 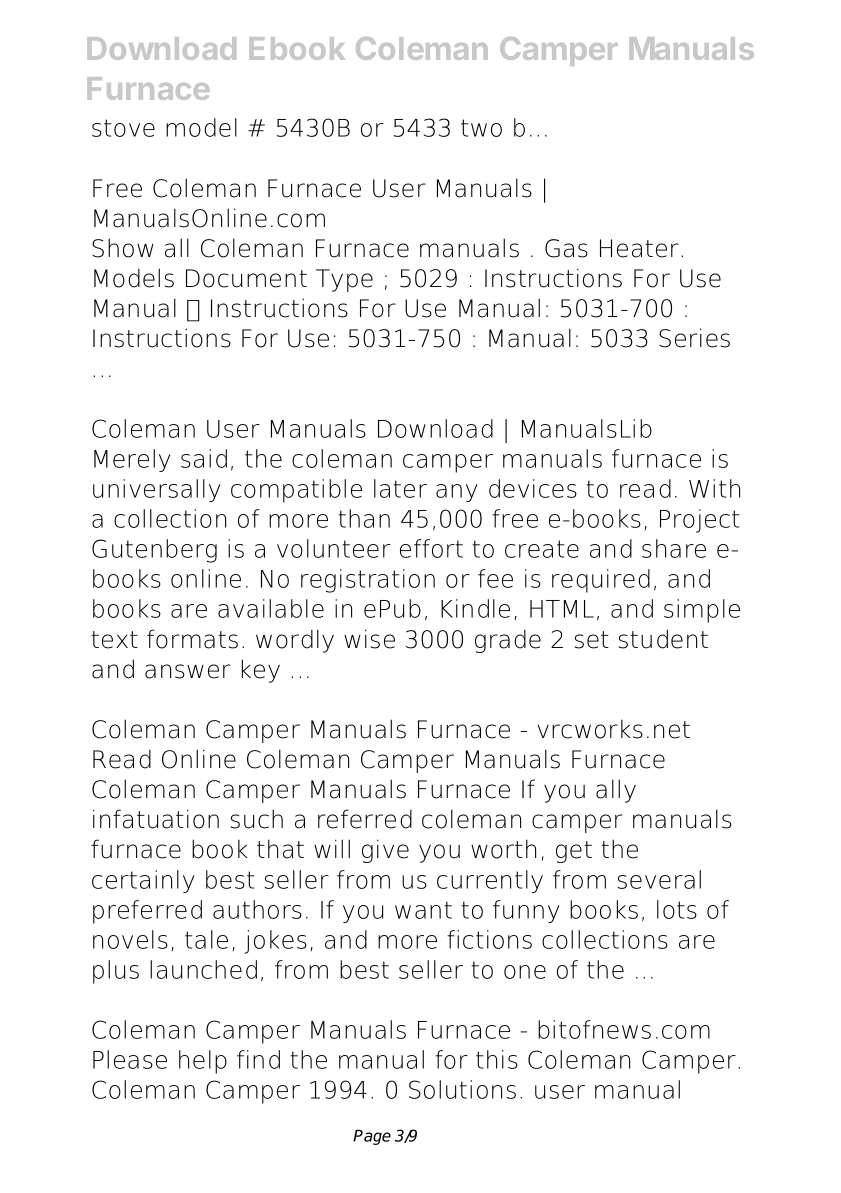 I want to click on two, so click(x=481, y=128).
